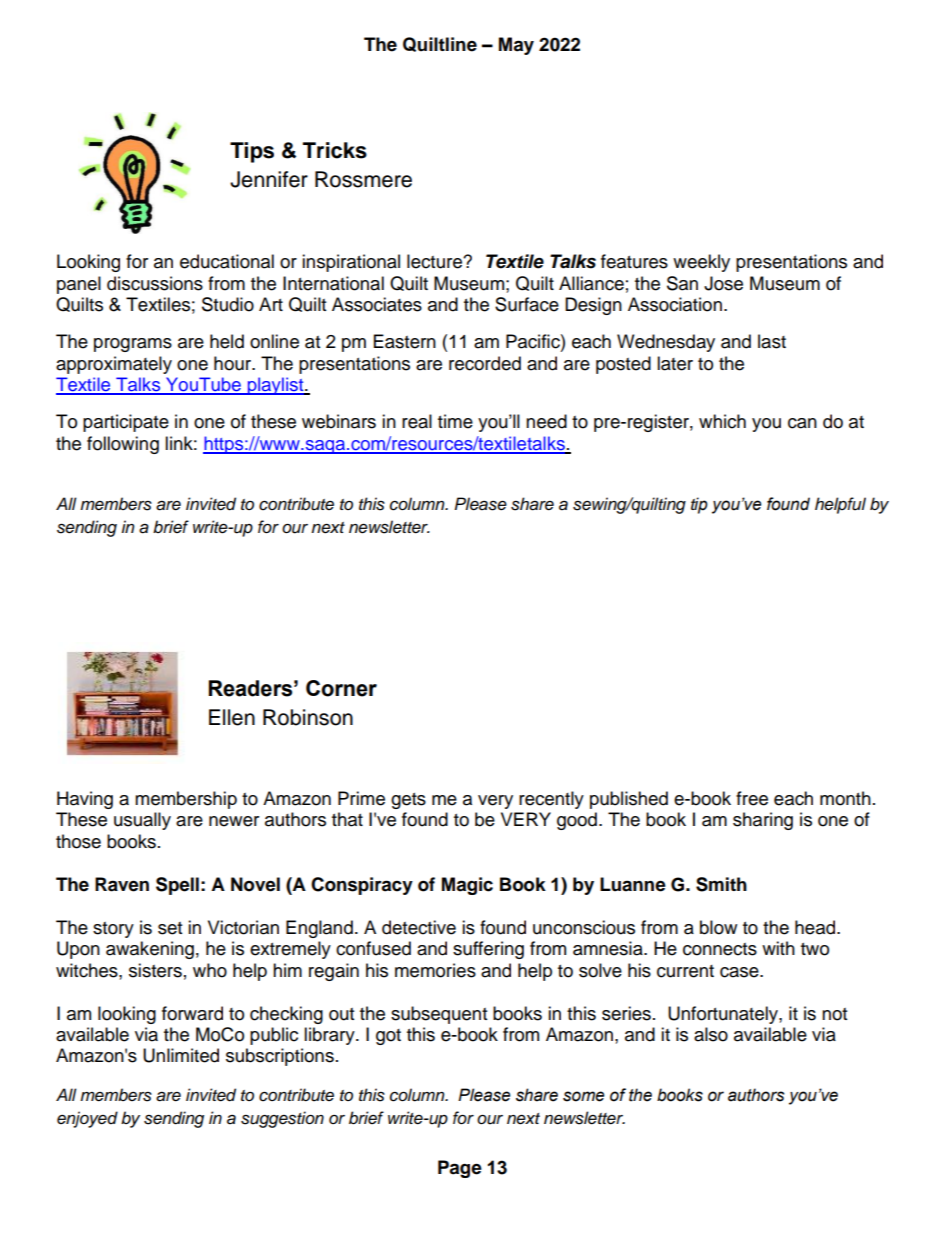 The height and width of the image is (1233, 952). What do you see at coordinates (341, 688) in the image?
I see `Corner` at bounding box center [341, 688].
